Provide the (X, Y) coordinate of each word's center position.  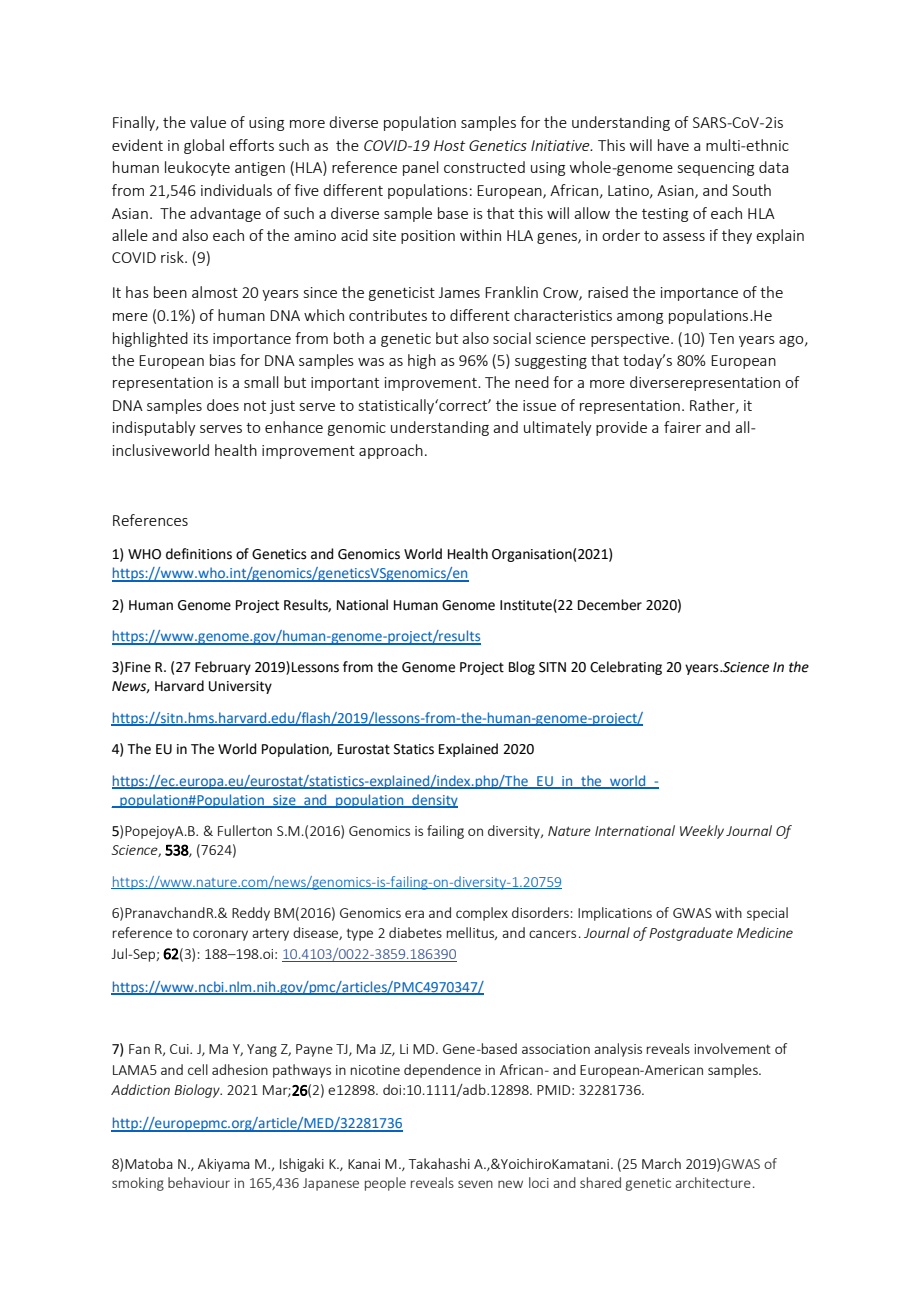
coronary (220, 935)
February (223, 668)
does (223, 405)
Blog (522, 668)
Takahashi (439, 1163)
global (204, 146)
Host (449, 145)
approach (391, 451)
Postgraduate (691, 934)
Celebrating (626, 668)
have (673, 145)
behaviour (199, 1182)
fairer (682, 427)
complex (482, 914)
